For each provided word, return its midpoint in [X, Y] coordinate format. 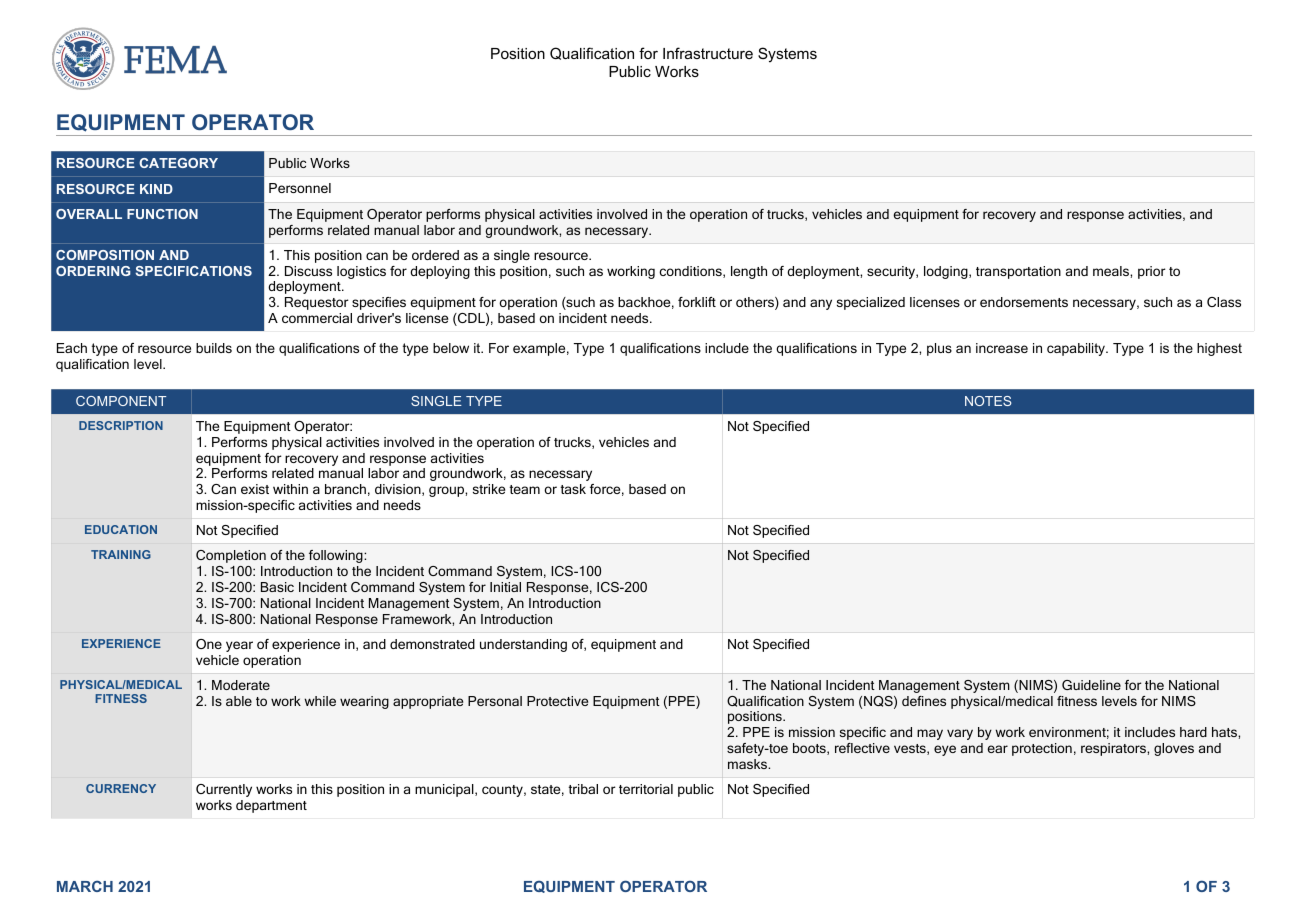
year [239, 646]
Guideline [1091, 685]
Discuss [308, 271]
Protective [557, 701]
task [573, 489]
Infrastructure [708, 53]
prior [1152, 272]
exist [255, 489]
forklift [697, 302]
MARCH [85, 886]
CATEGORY [178, 163]
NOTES [988, 401]
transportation [1018, 272]
